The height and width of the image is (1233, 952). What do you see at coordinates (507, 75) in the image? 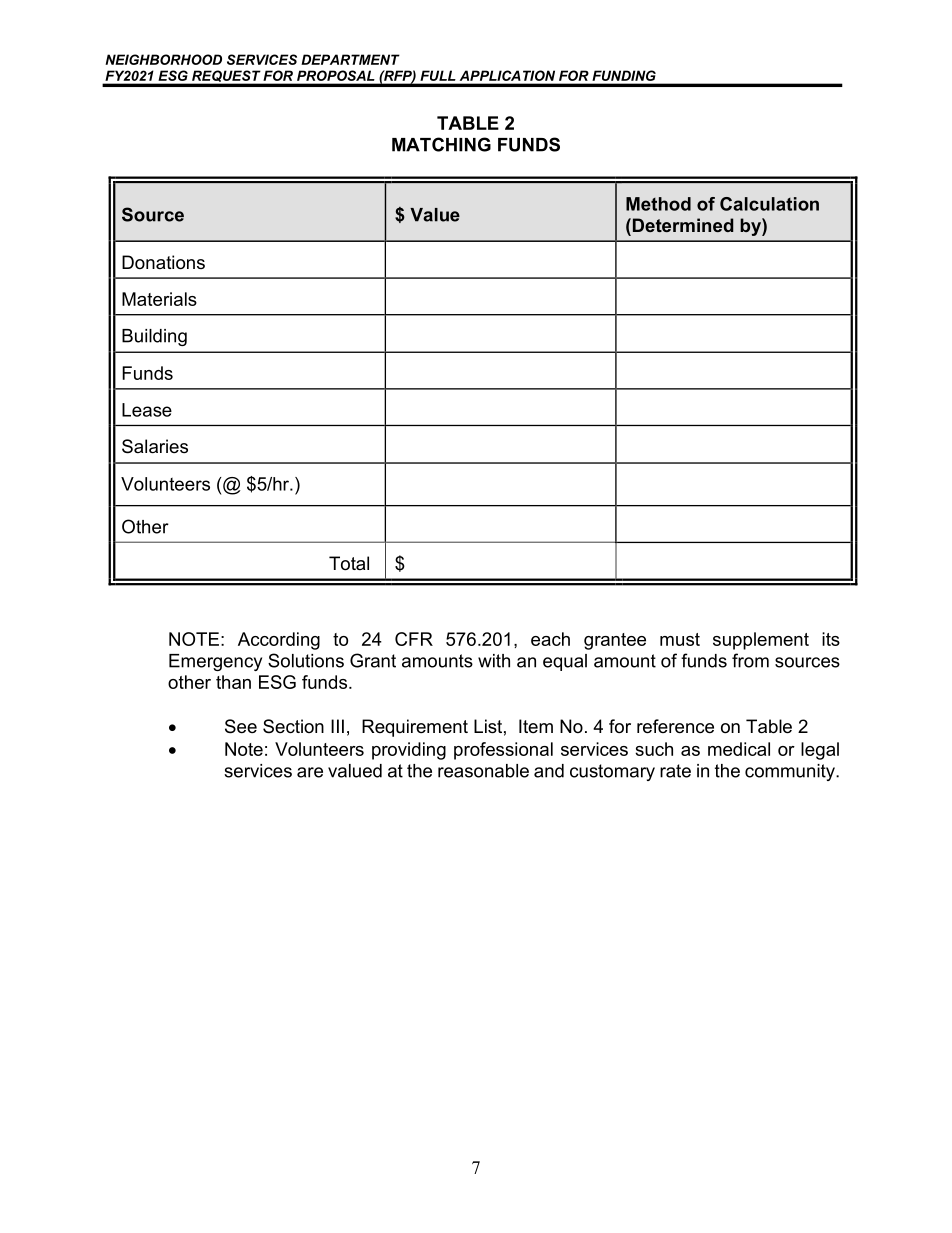
I see `APPLICATION` at bounding box center [507, 75].
